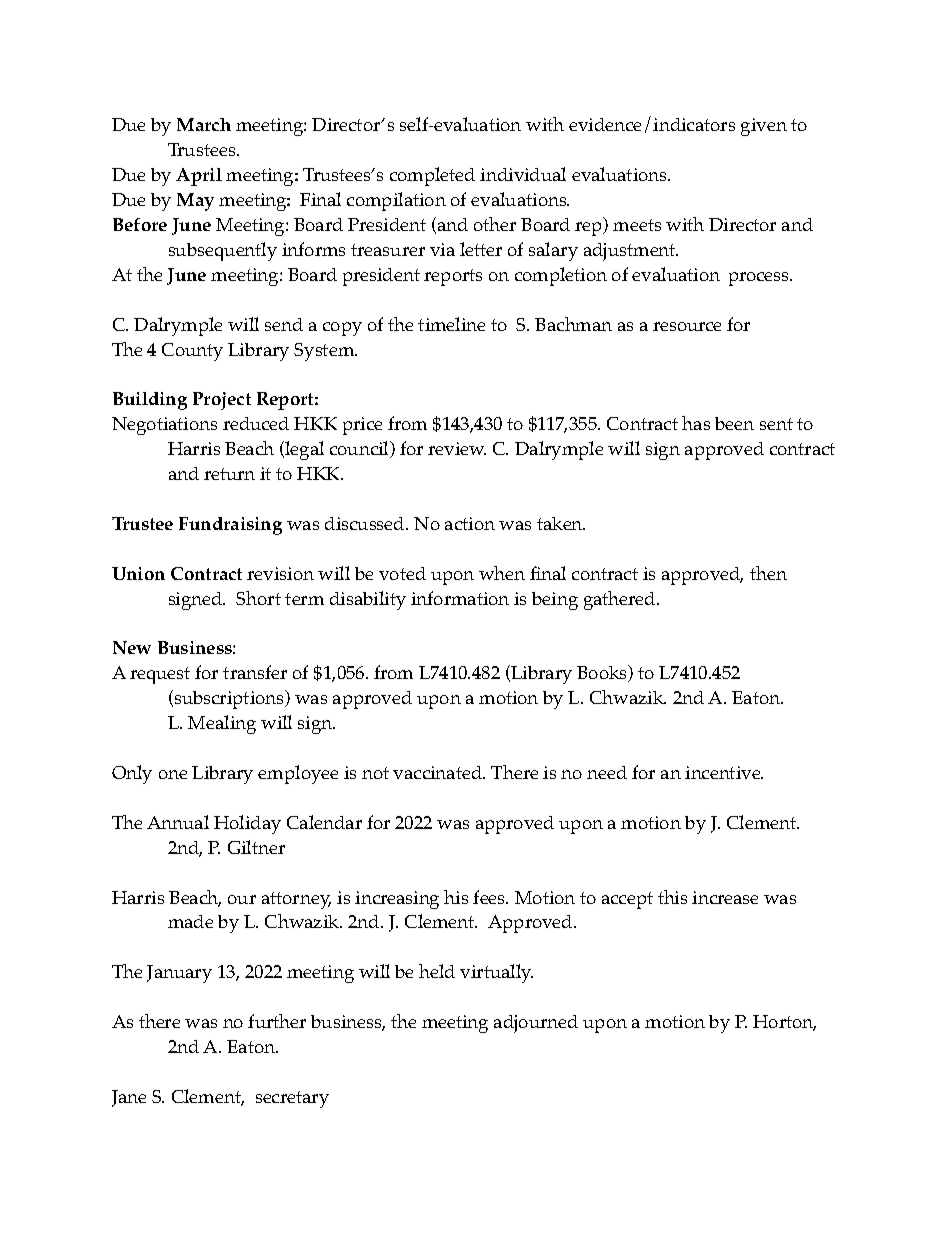  I want to click on then, so click(768, 573).
